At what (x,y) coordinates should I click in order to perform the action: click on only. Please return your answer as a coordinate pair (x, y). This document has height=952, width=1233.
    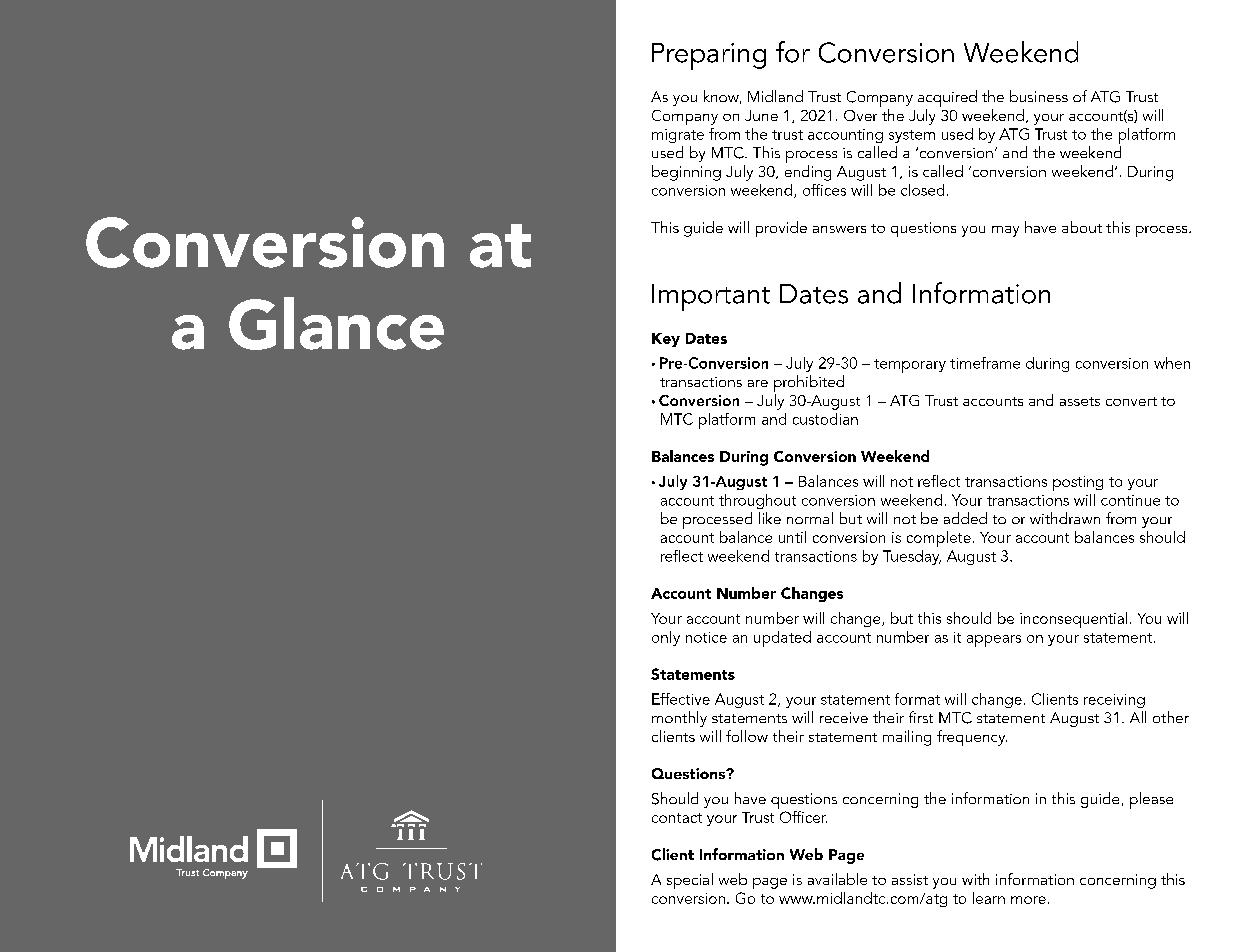
    Looking at the image, I should click on (666, 638).
